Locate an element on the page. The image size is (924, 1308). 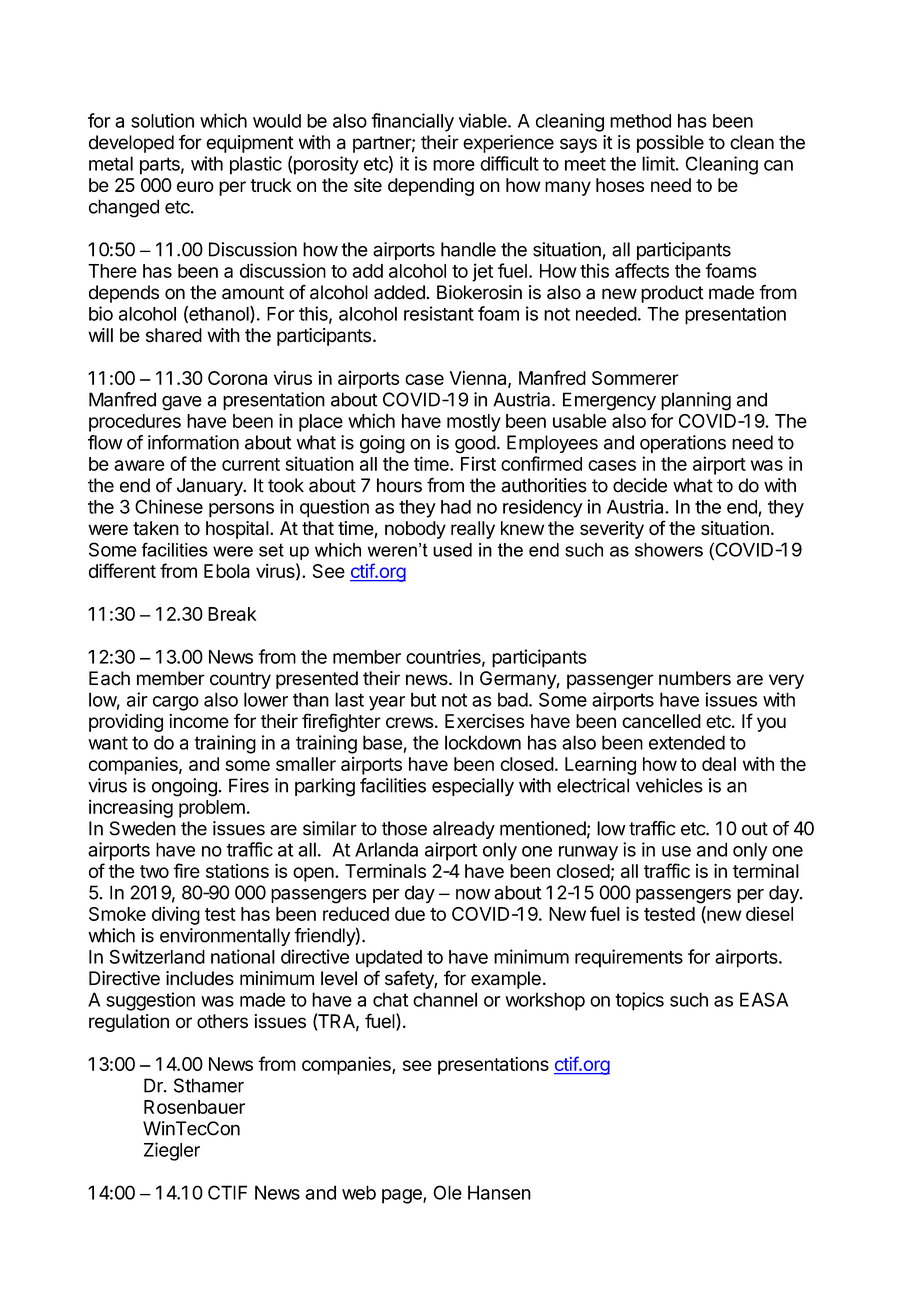
planning is located at coordinates (696, 401).
